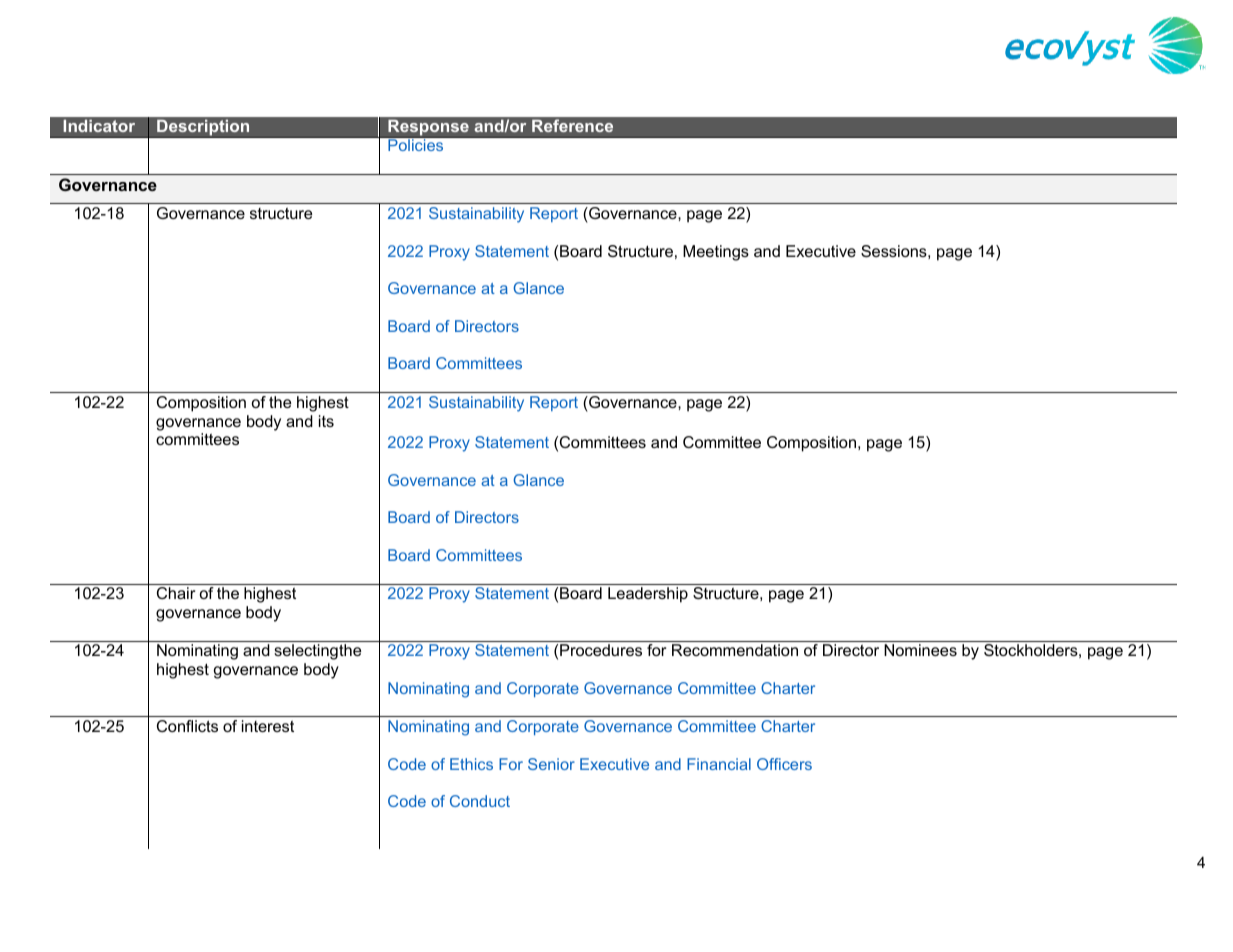  Describe the element at coordinates (601, 650) in the page. I see `Procedures` at that location.
